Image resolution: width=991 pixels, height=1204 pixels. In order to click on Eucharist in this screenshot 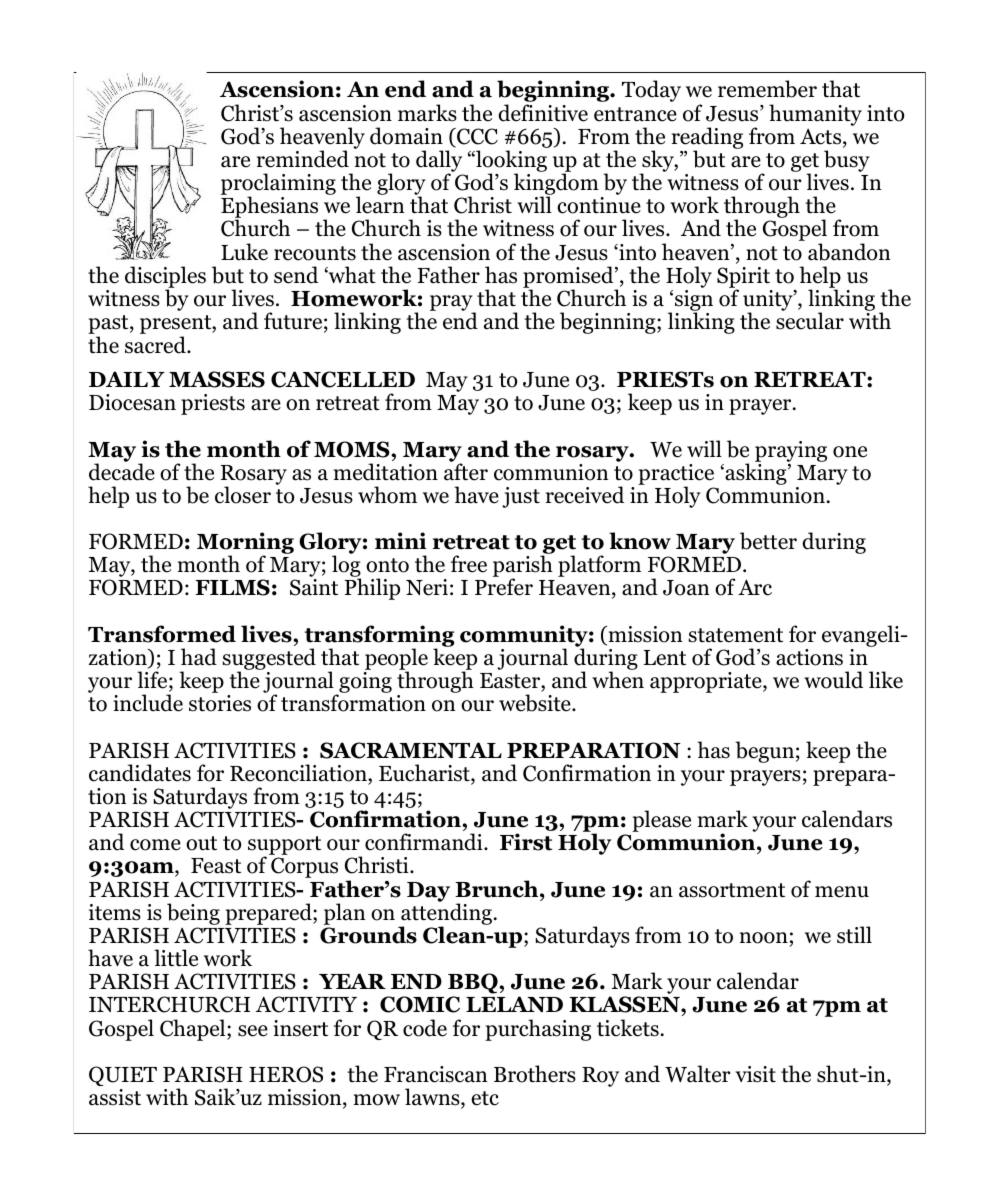, I will do `click(425, 774)`.
